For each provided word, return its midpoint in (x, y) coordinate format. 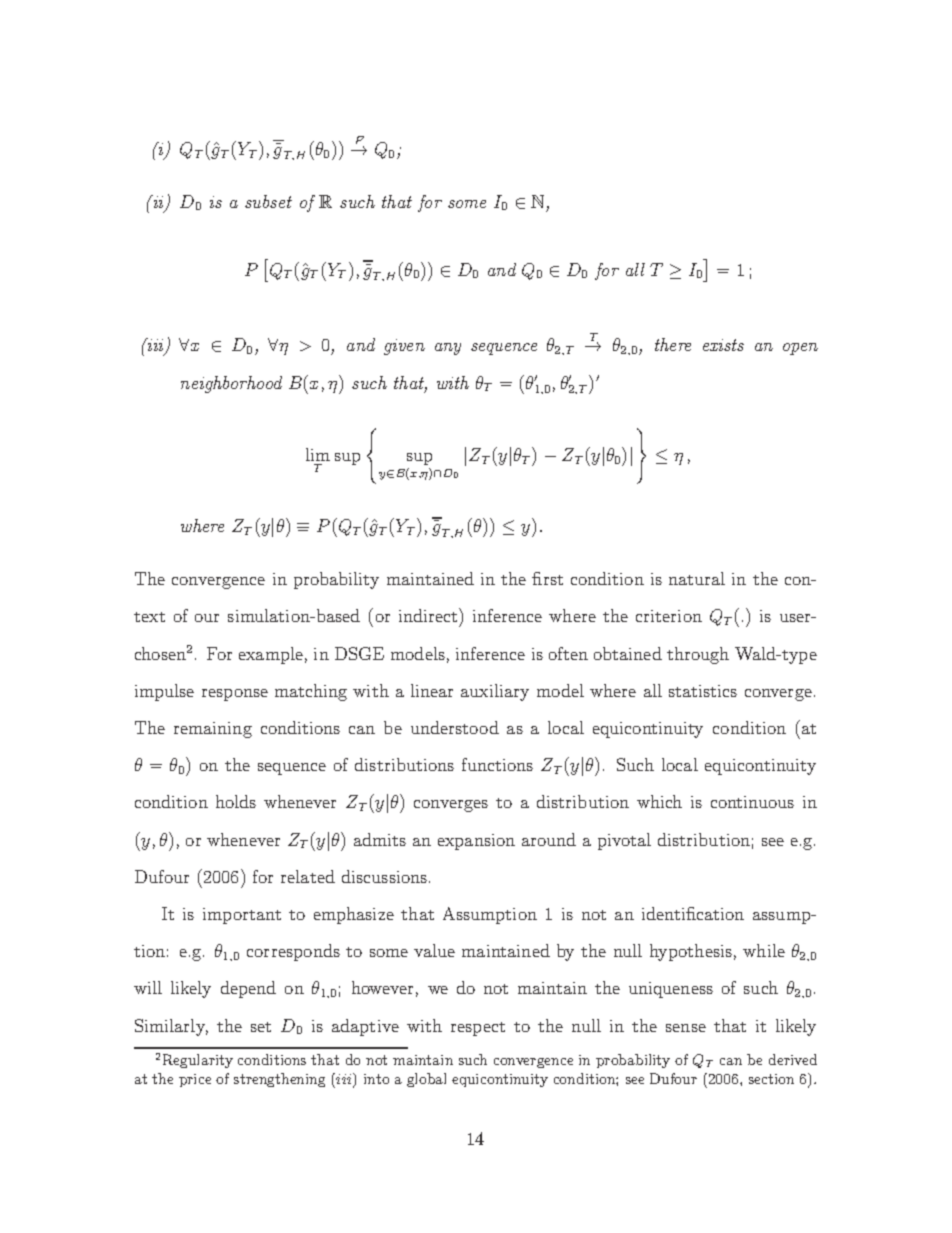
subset (268, 201)
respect (478, 1029)
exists (723, 345)
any (448, 349)
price (195, 1080)
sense (686, 1028)
